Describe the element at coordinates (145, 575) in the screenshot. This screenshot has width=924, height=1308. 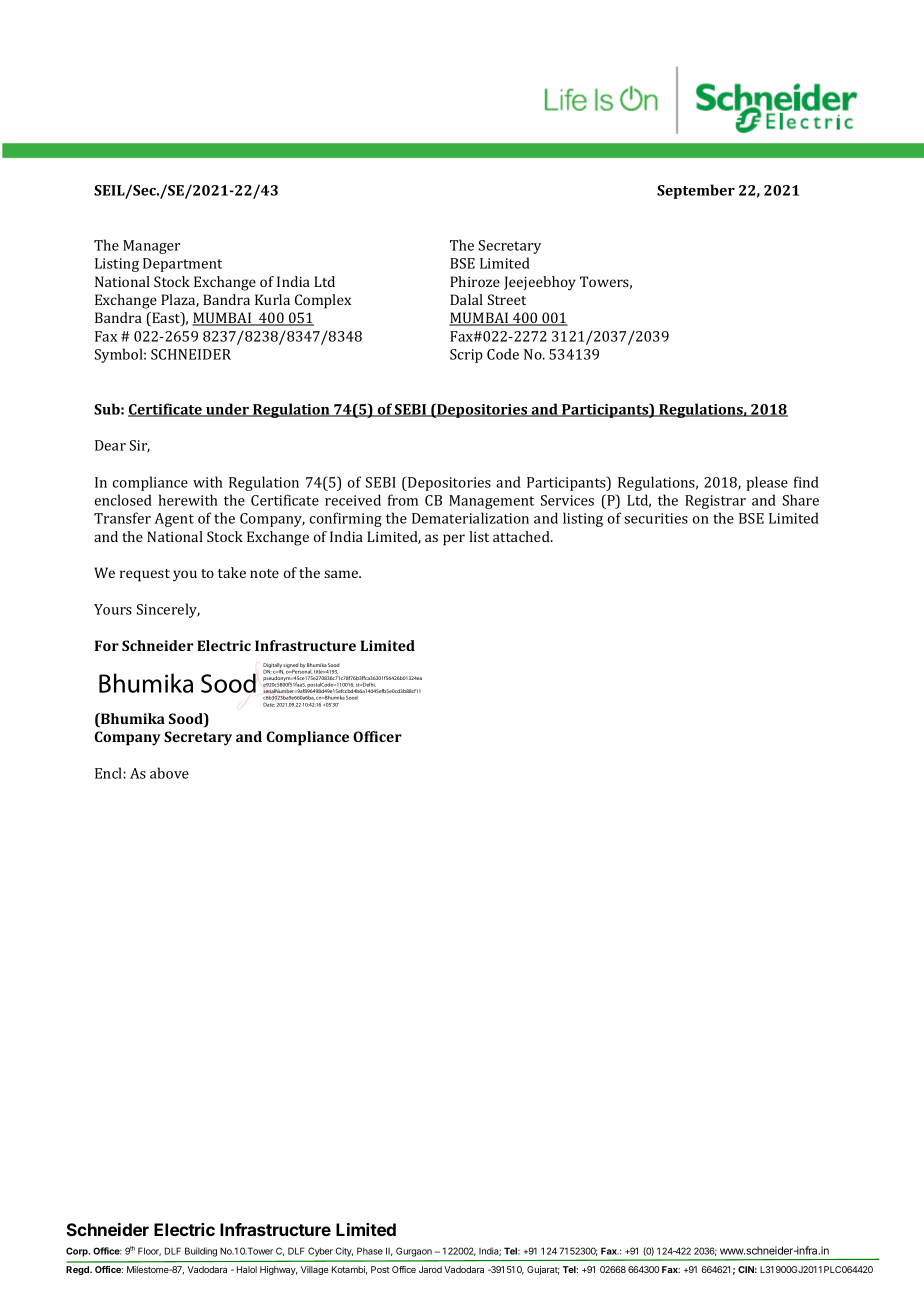
I see `request` at that location.
